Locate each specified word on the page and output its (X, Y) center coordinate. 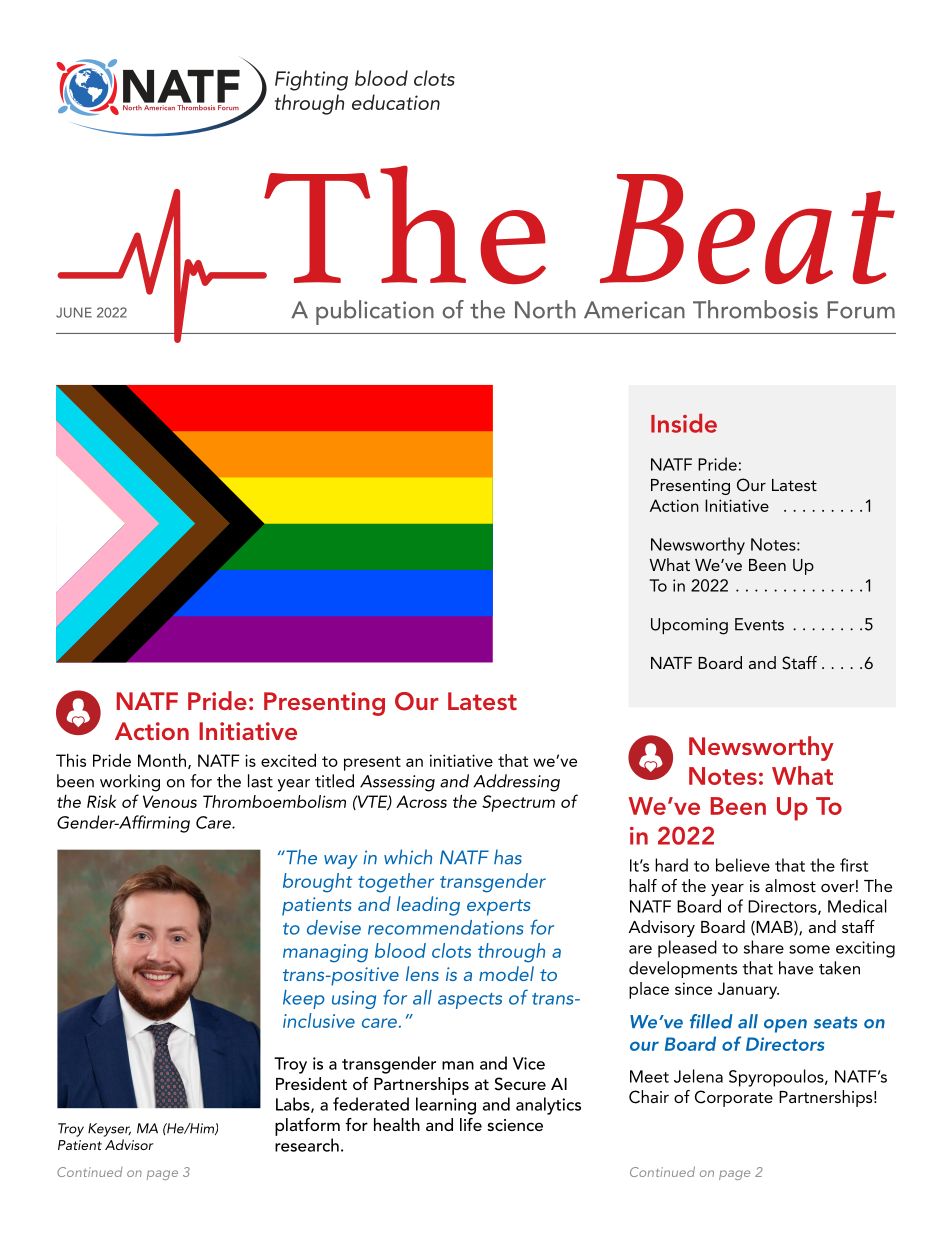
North (545, 309)
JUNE (74, 312)
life (471, 1124)
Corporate (734, 1098)
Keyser (109, 1130)
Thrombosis (755, 309)
